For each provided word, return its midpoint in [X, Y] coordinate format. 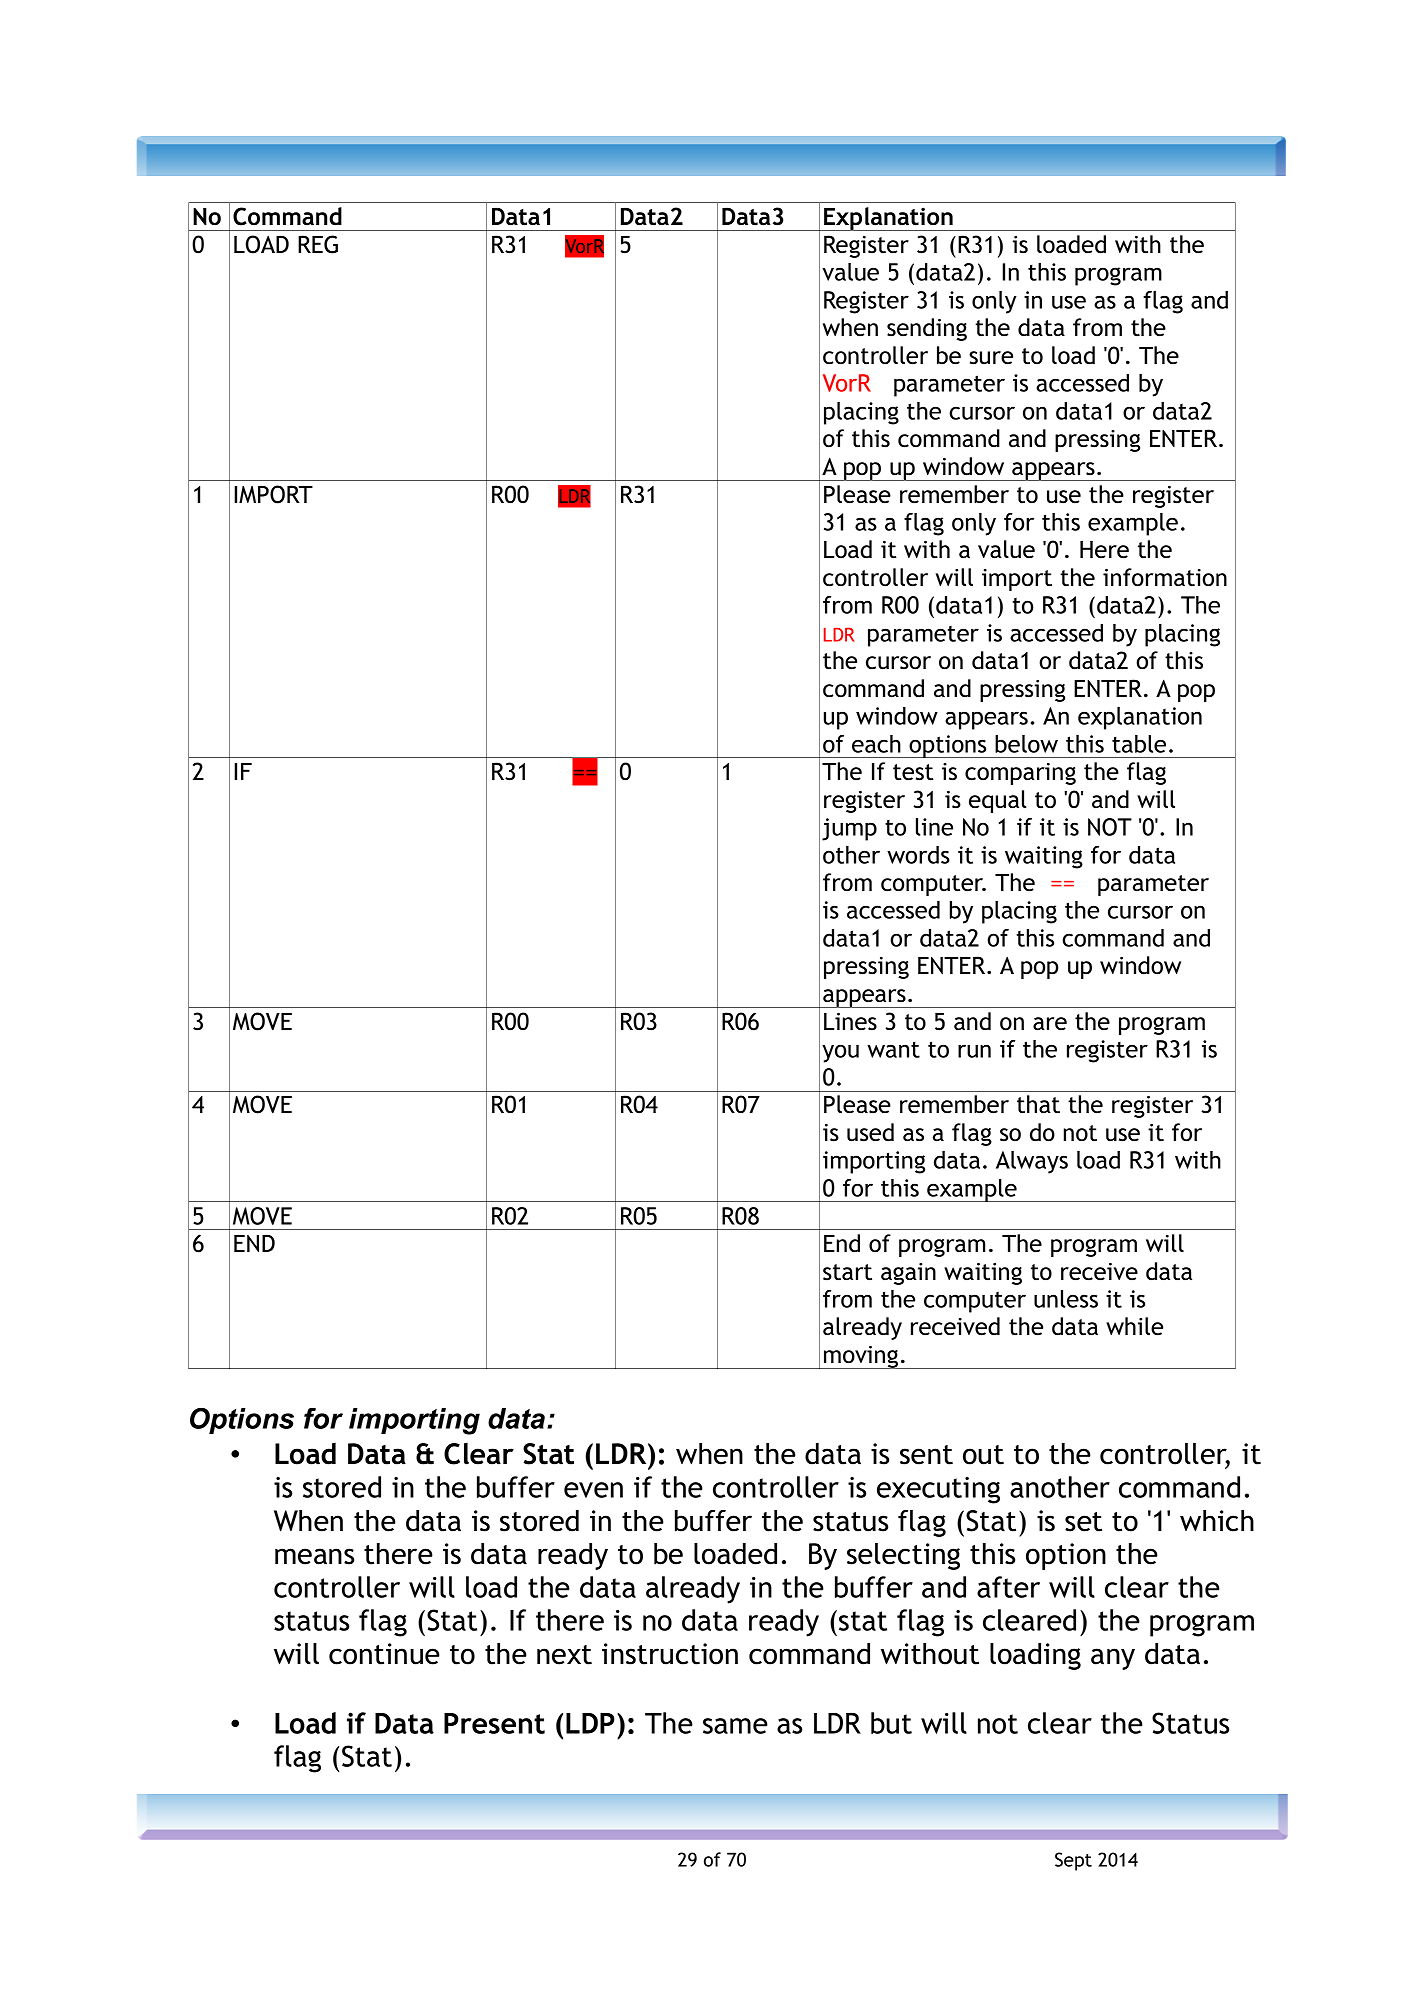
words [918, 855]
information [1165, 577]
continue [384, 1654]
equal [997, 801]
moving [861, 1357]
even [593, 1490]
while [1134, 1326]
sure [991, 358]
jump [849, 829]
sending [927, 329]
